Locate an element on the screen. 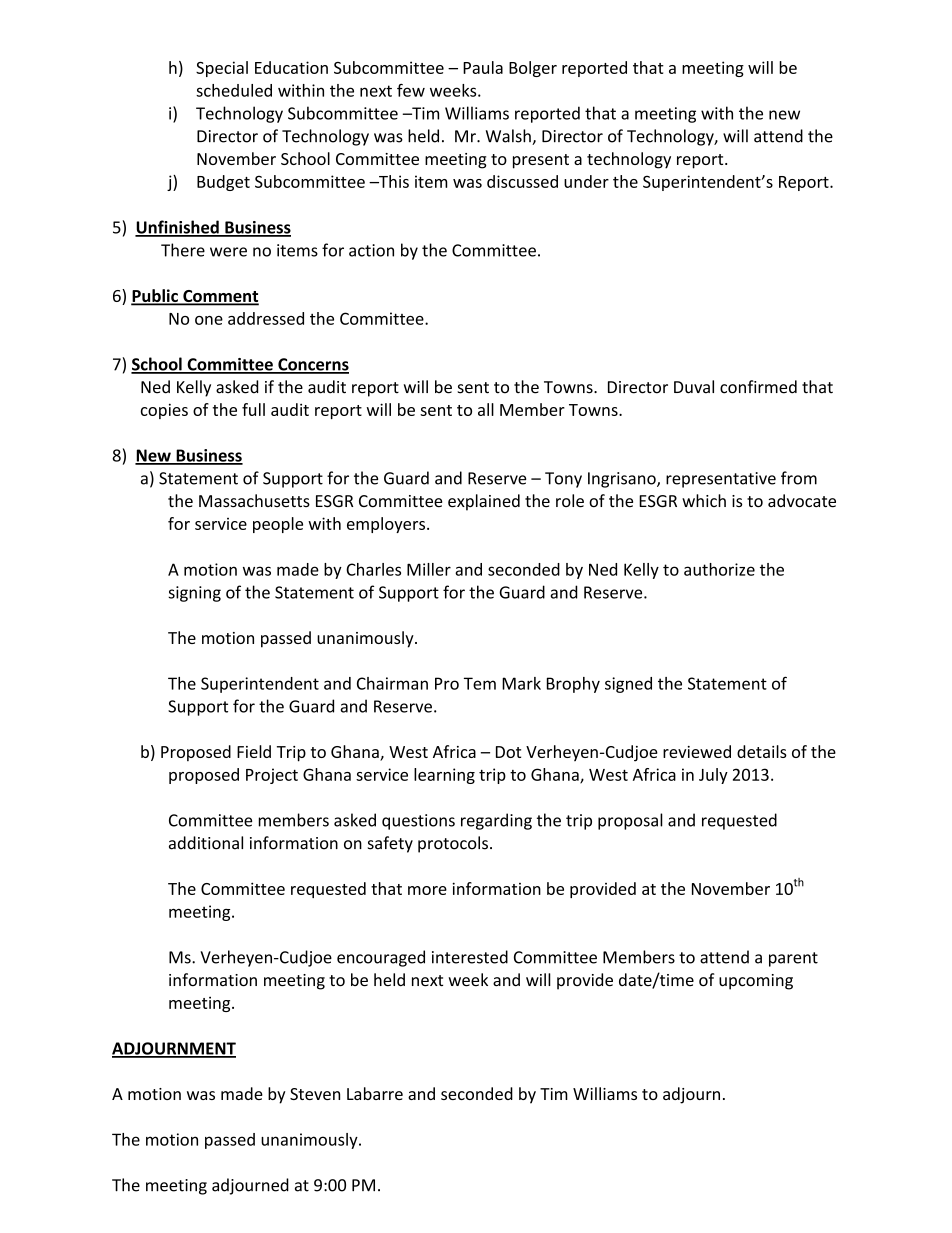 The width and height of the screenshot is (952, 1233). upcoming is located at coordinates (756, 982).
